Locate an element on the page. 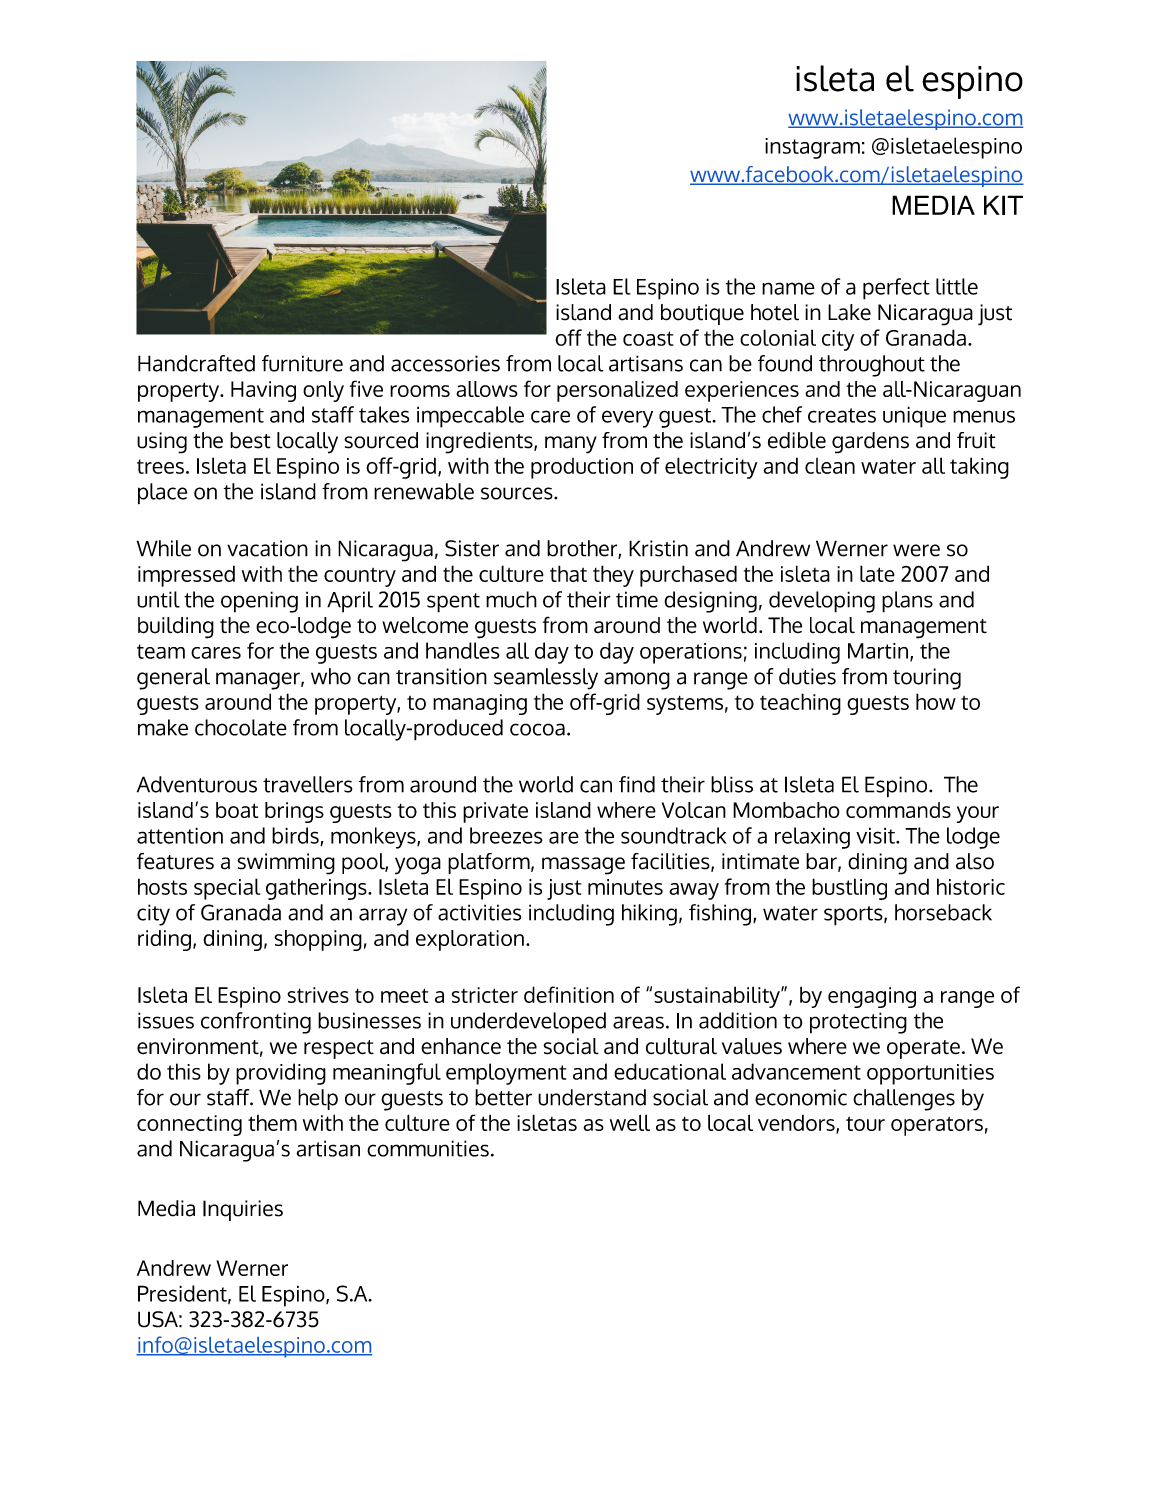 Image resolution: width=1161 pixels, height=1502 pixels. KIT is located at coordinates (1003, 205).
